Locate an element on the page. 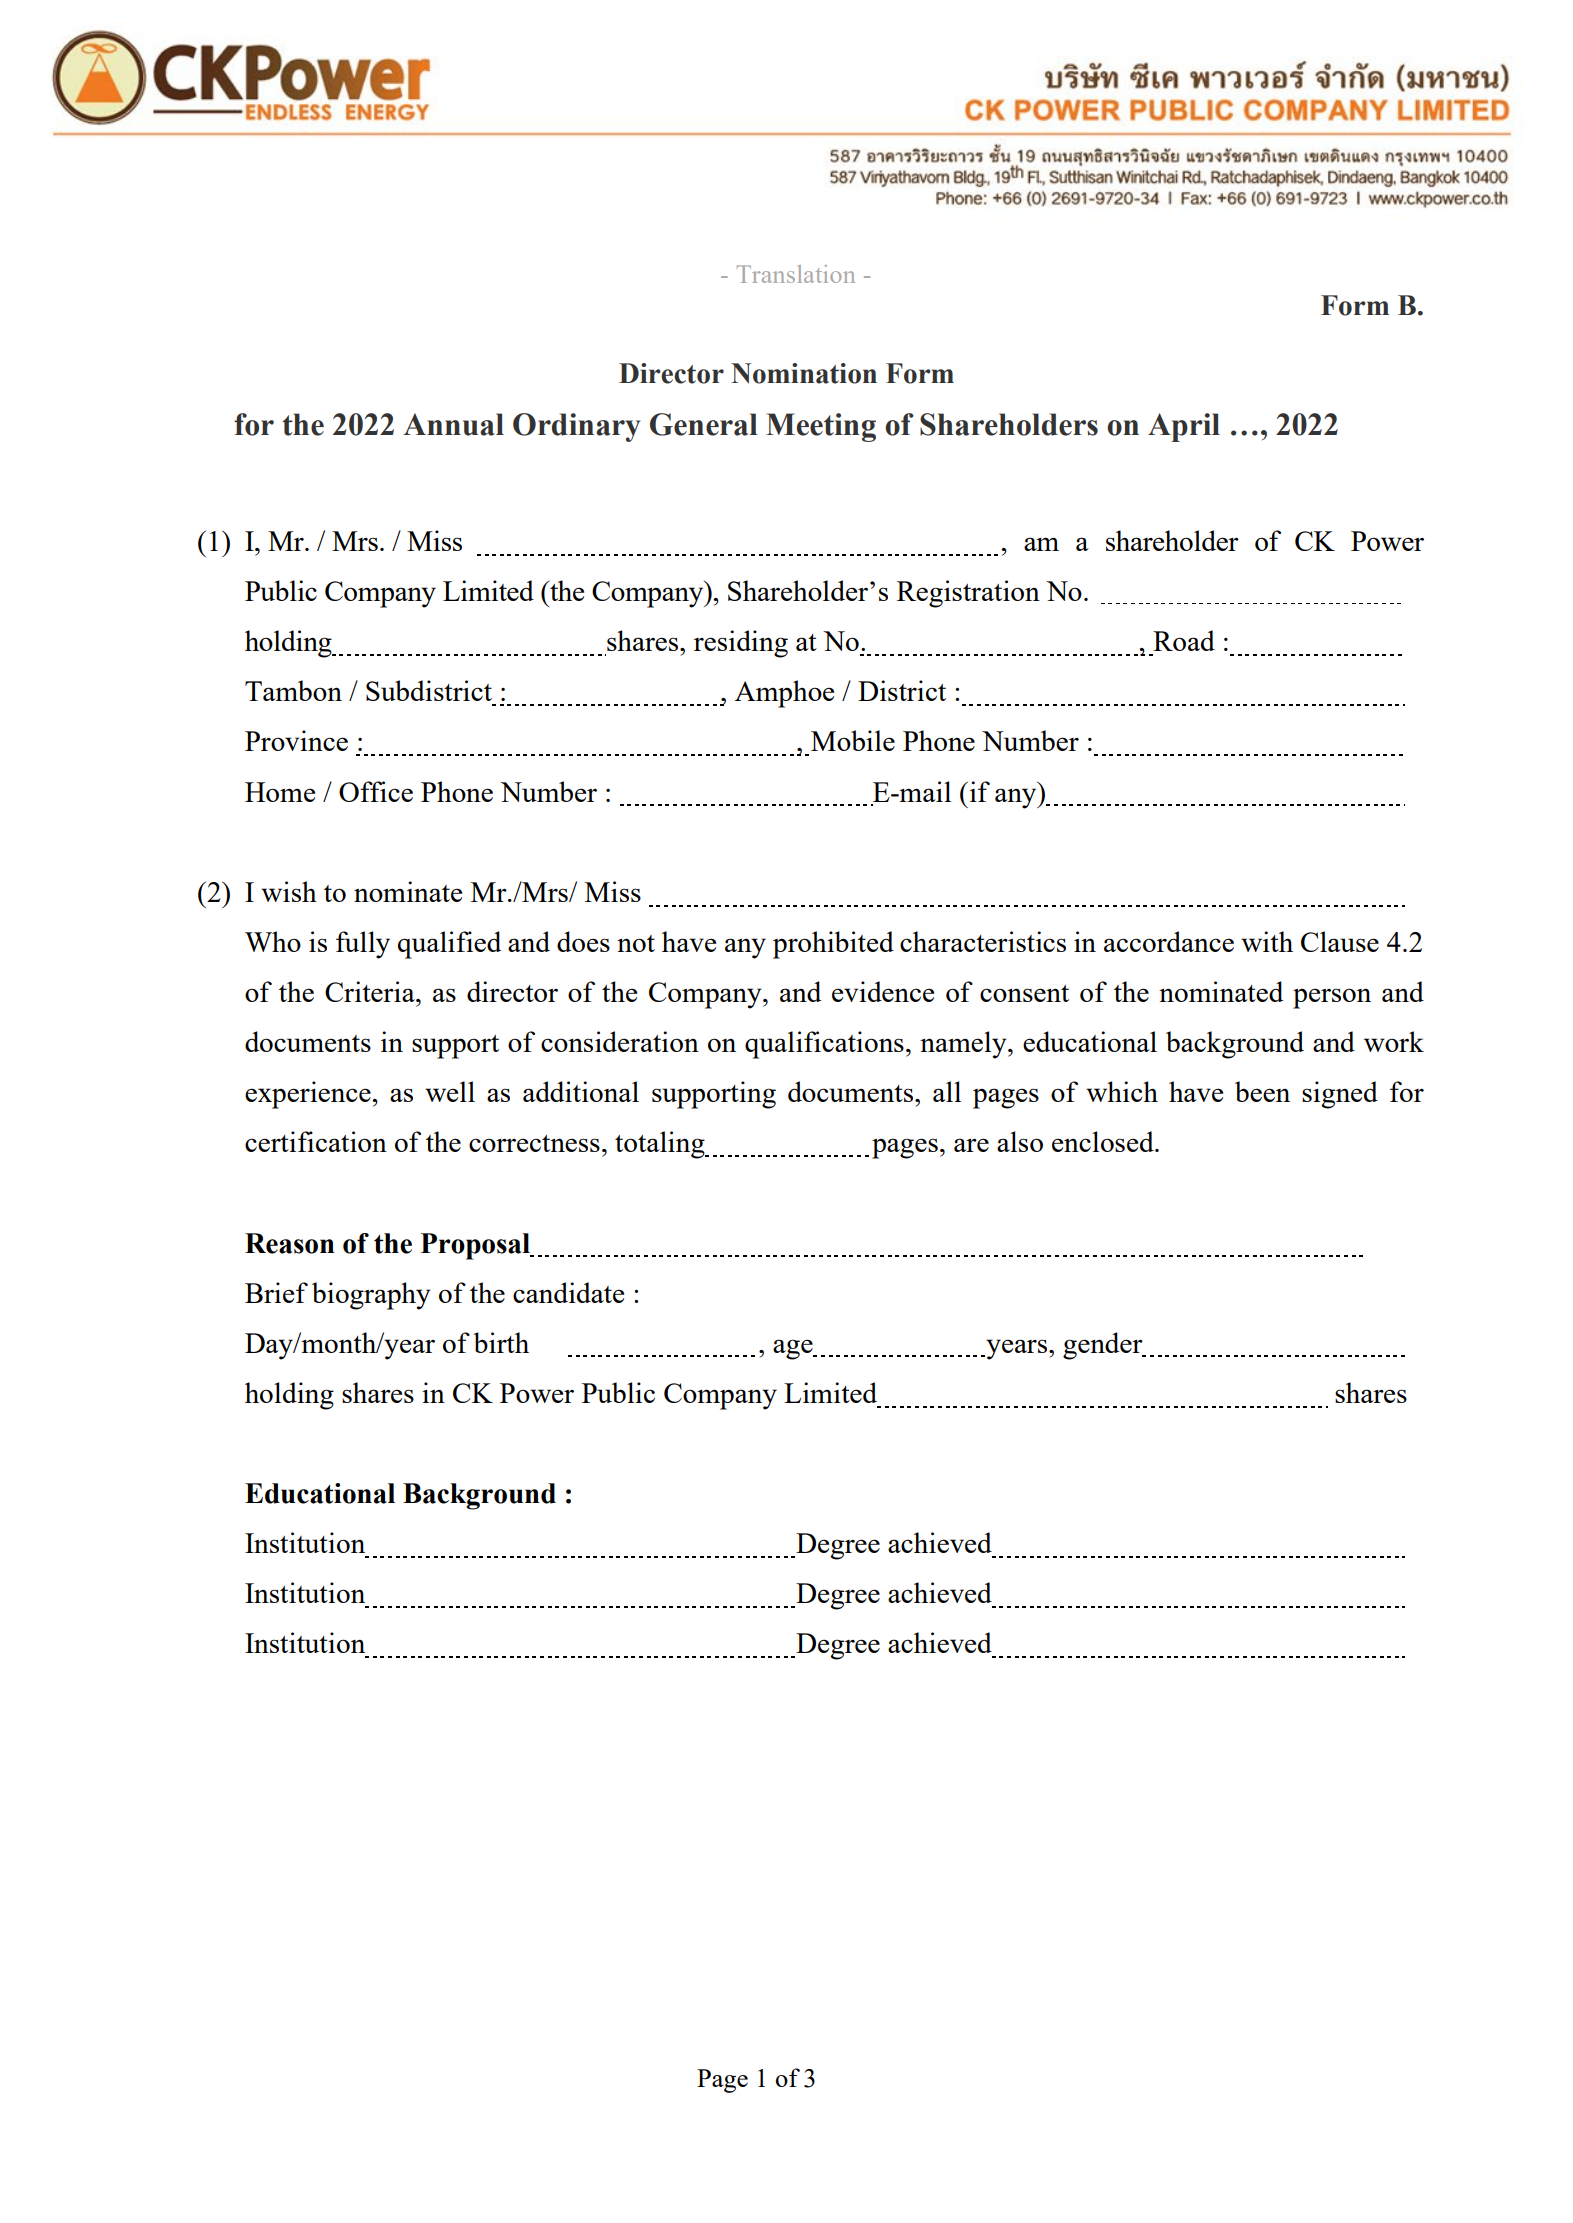  April is located at coordinates (1184, 427).
